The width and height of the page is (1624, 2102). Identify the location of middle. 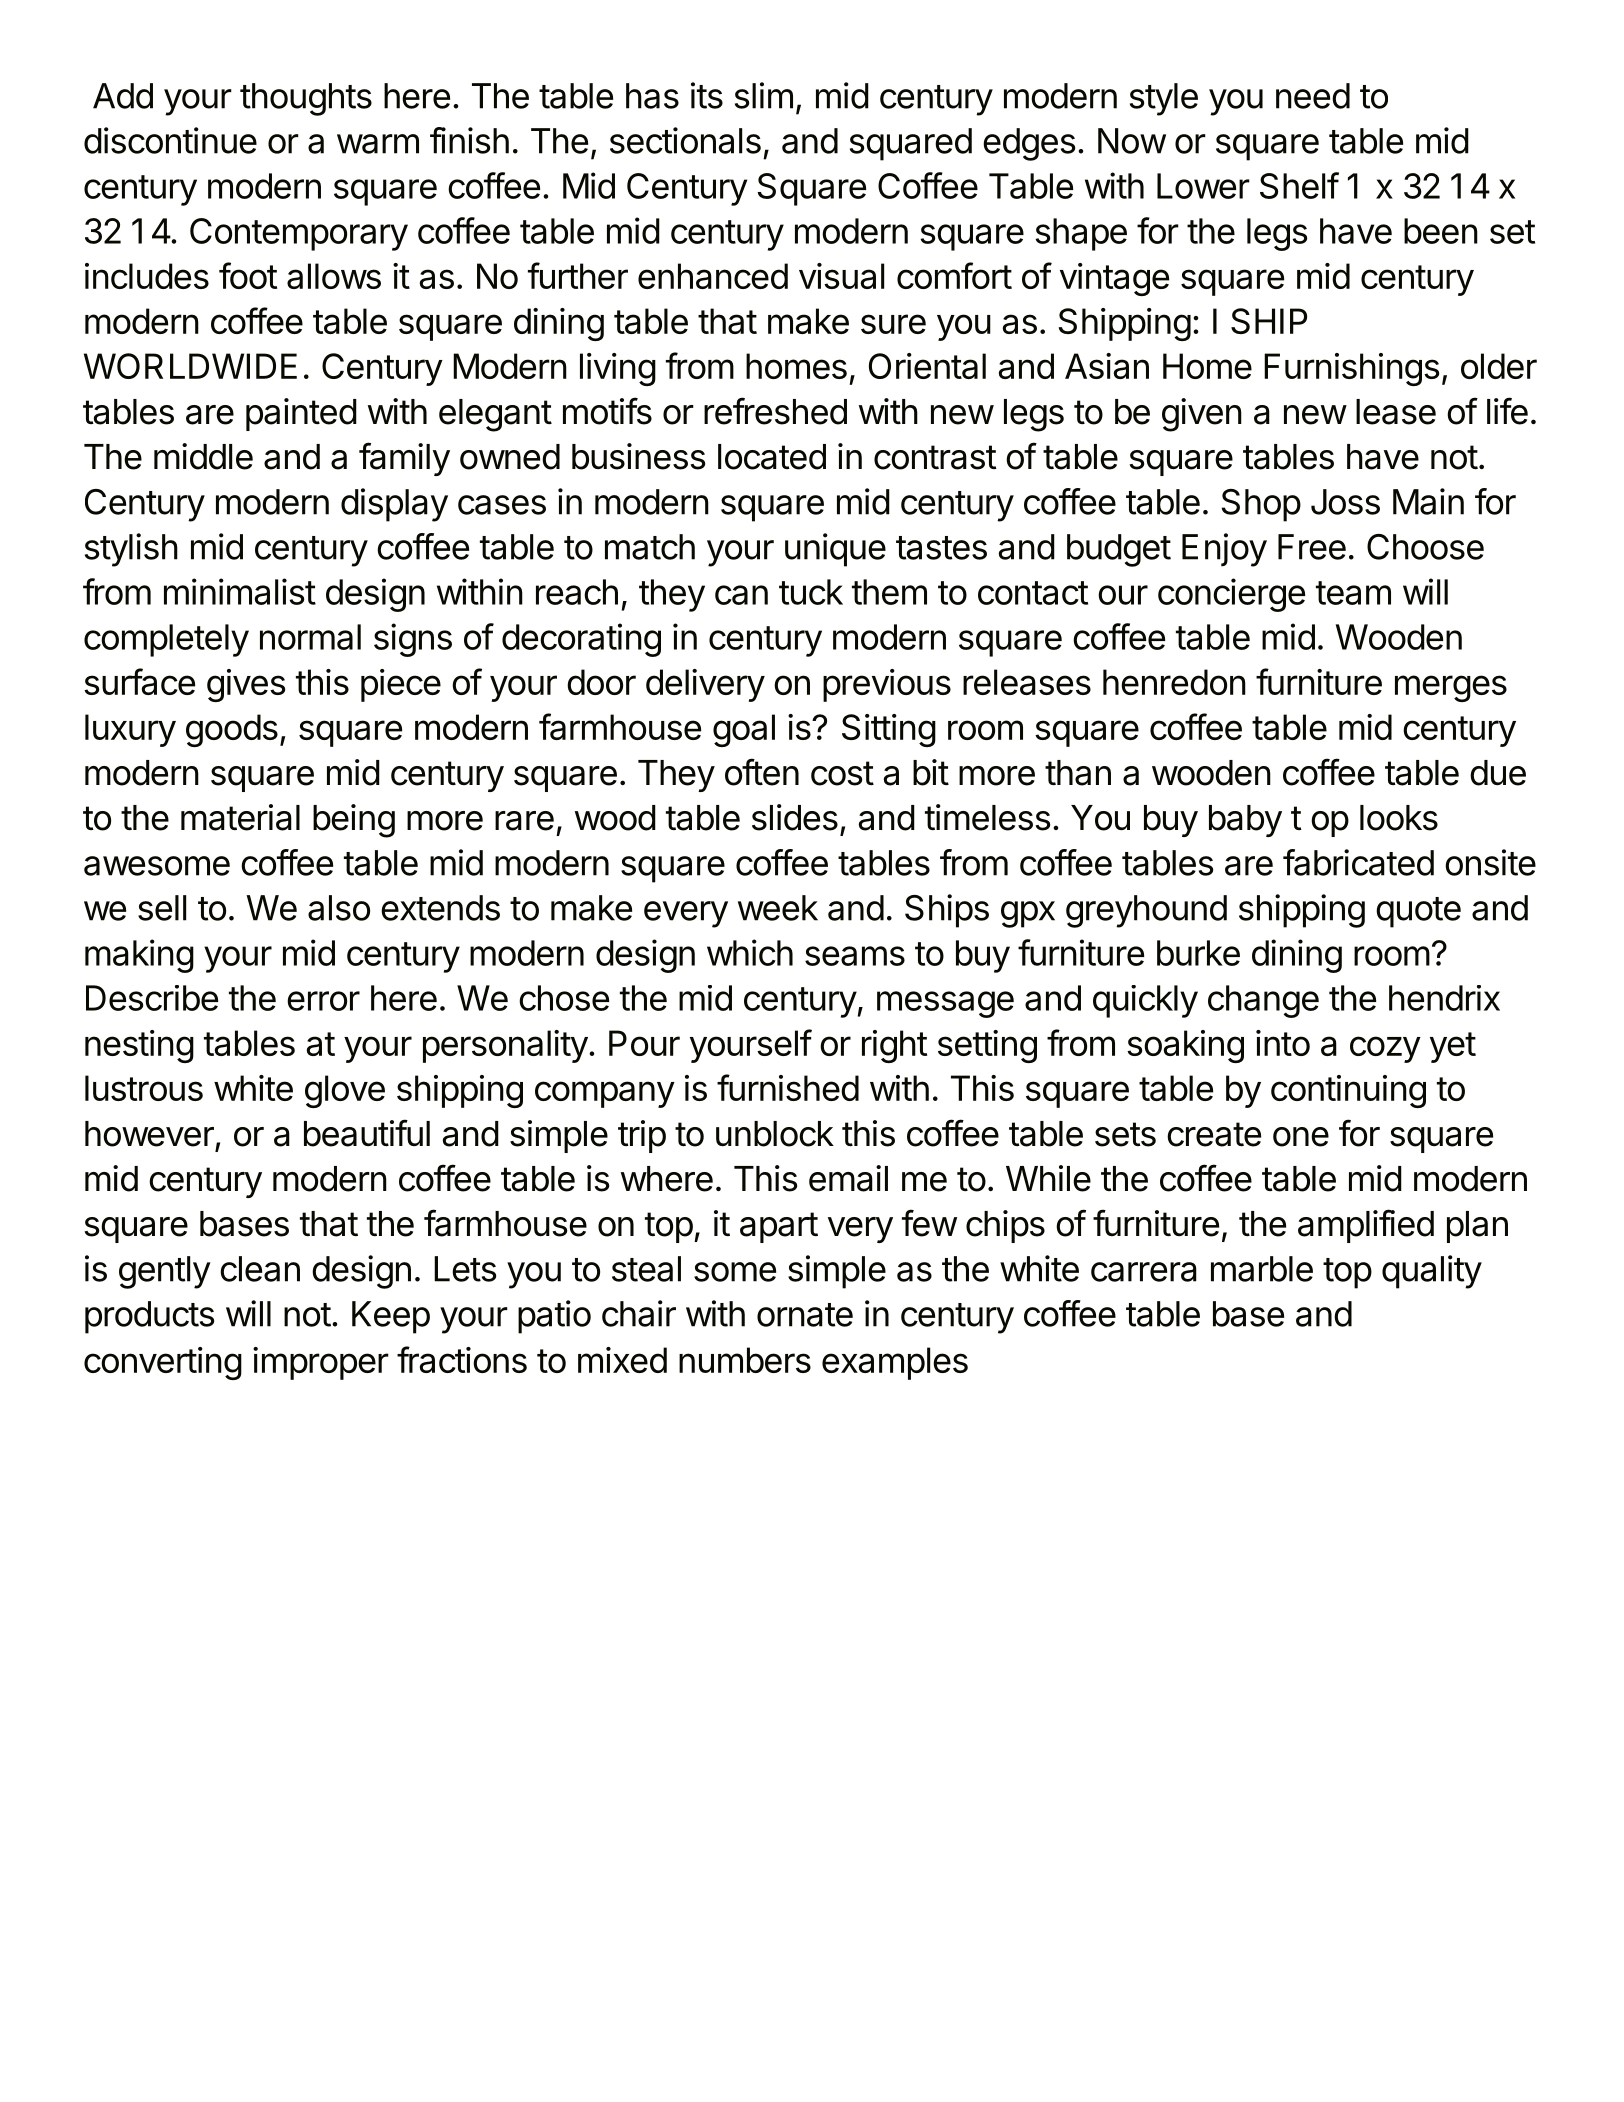
(203, 456).
